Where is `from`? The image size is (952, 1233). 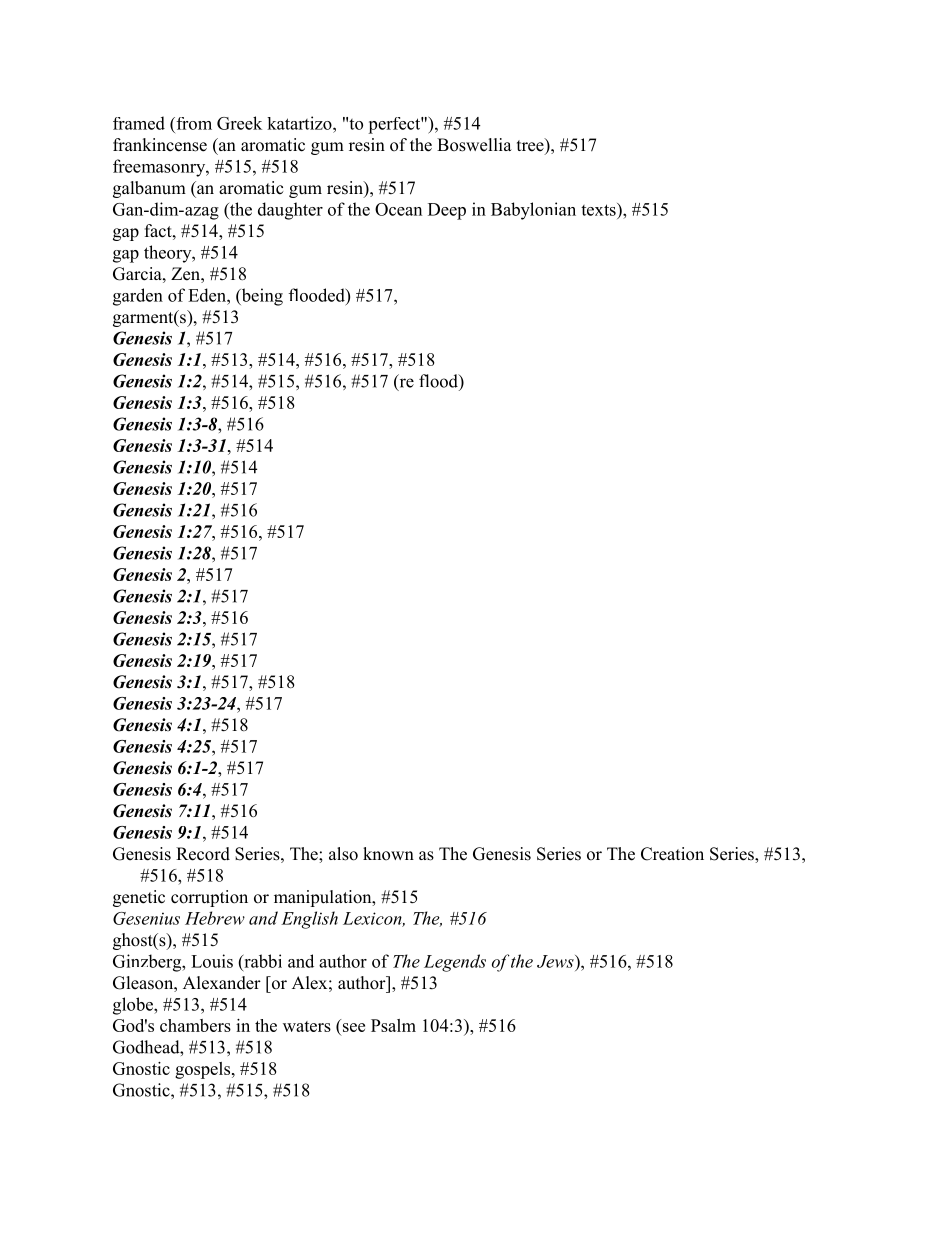
from is located at coordinates (193, 123).
